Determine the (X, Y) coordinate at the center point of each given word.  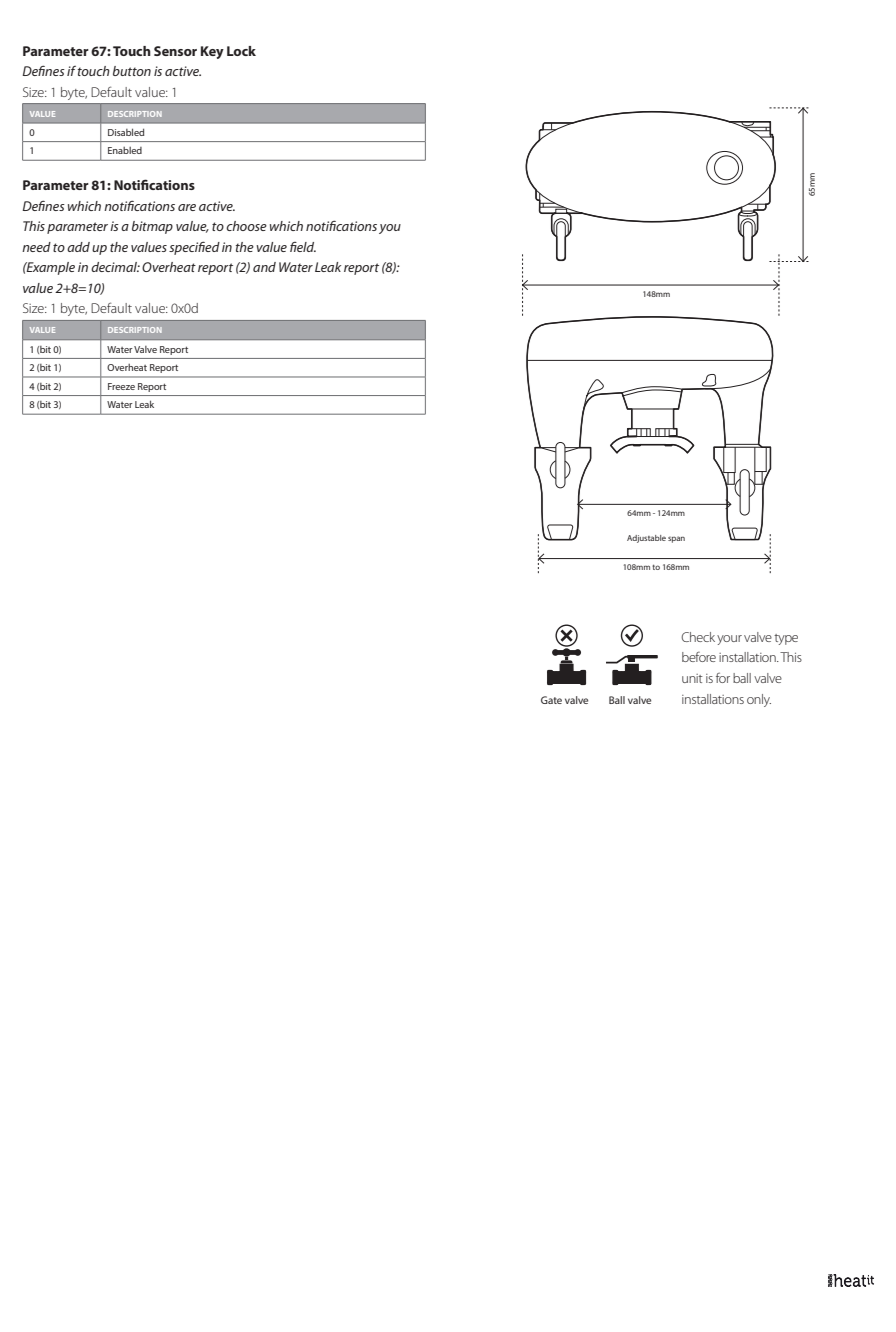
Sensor (175, 51)
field (303, 247)
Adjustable (646, 539)
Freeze (121, 386)
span (676, 539)
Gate (551, 700)
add (78, 247)
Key (212, 52)
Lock (241, 51)
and (264, 267)
